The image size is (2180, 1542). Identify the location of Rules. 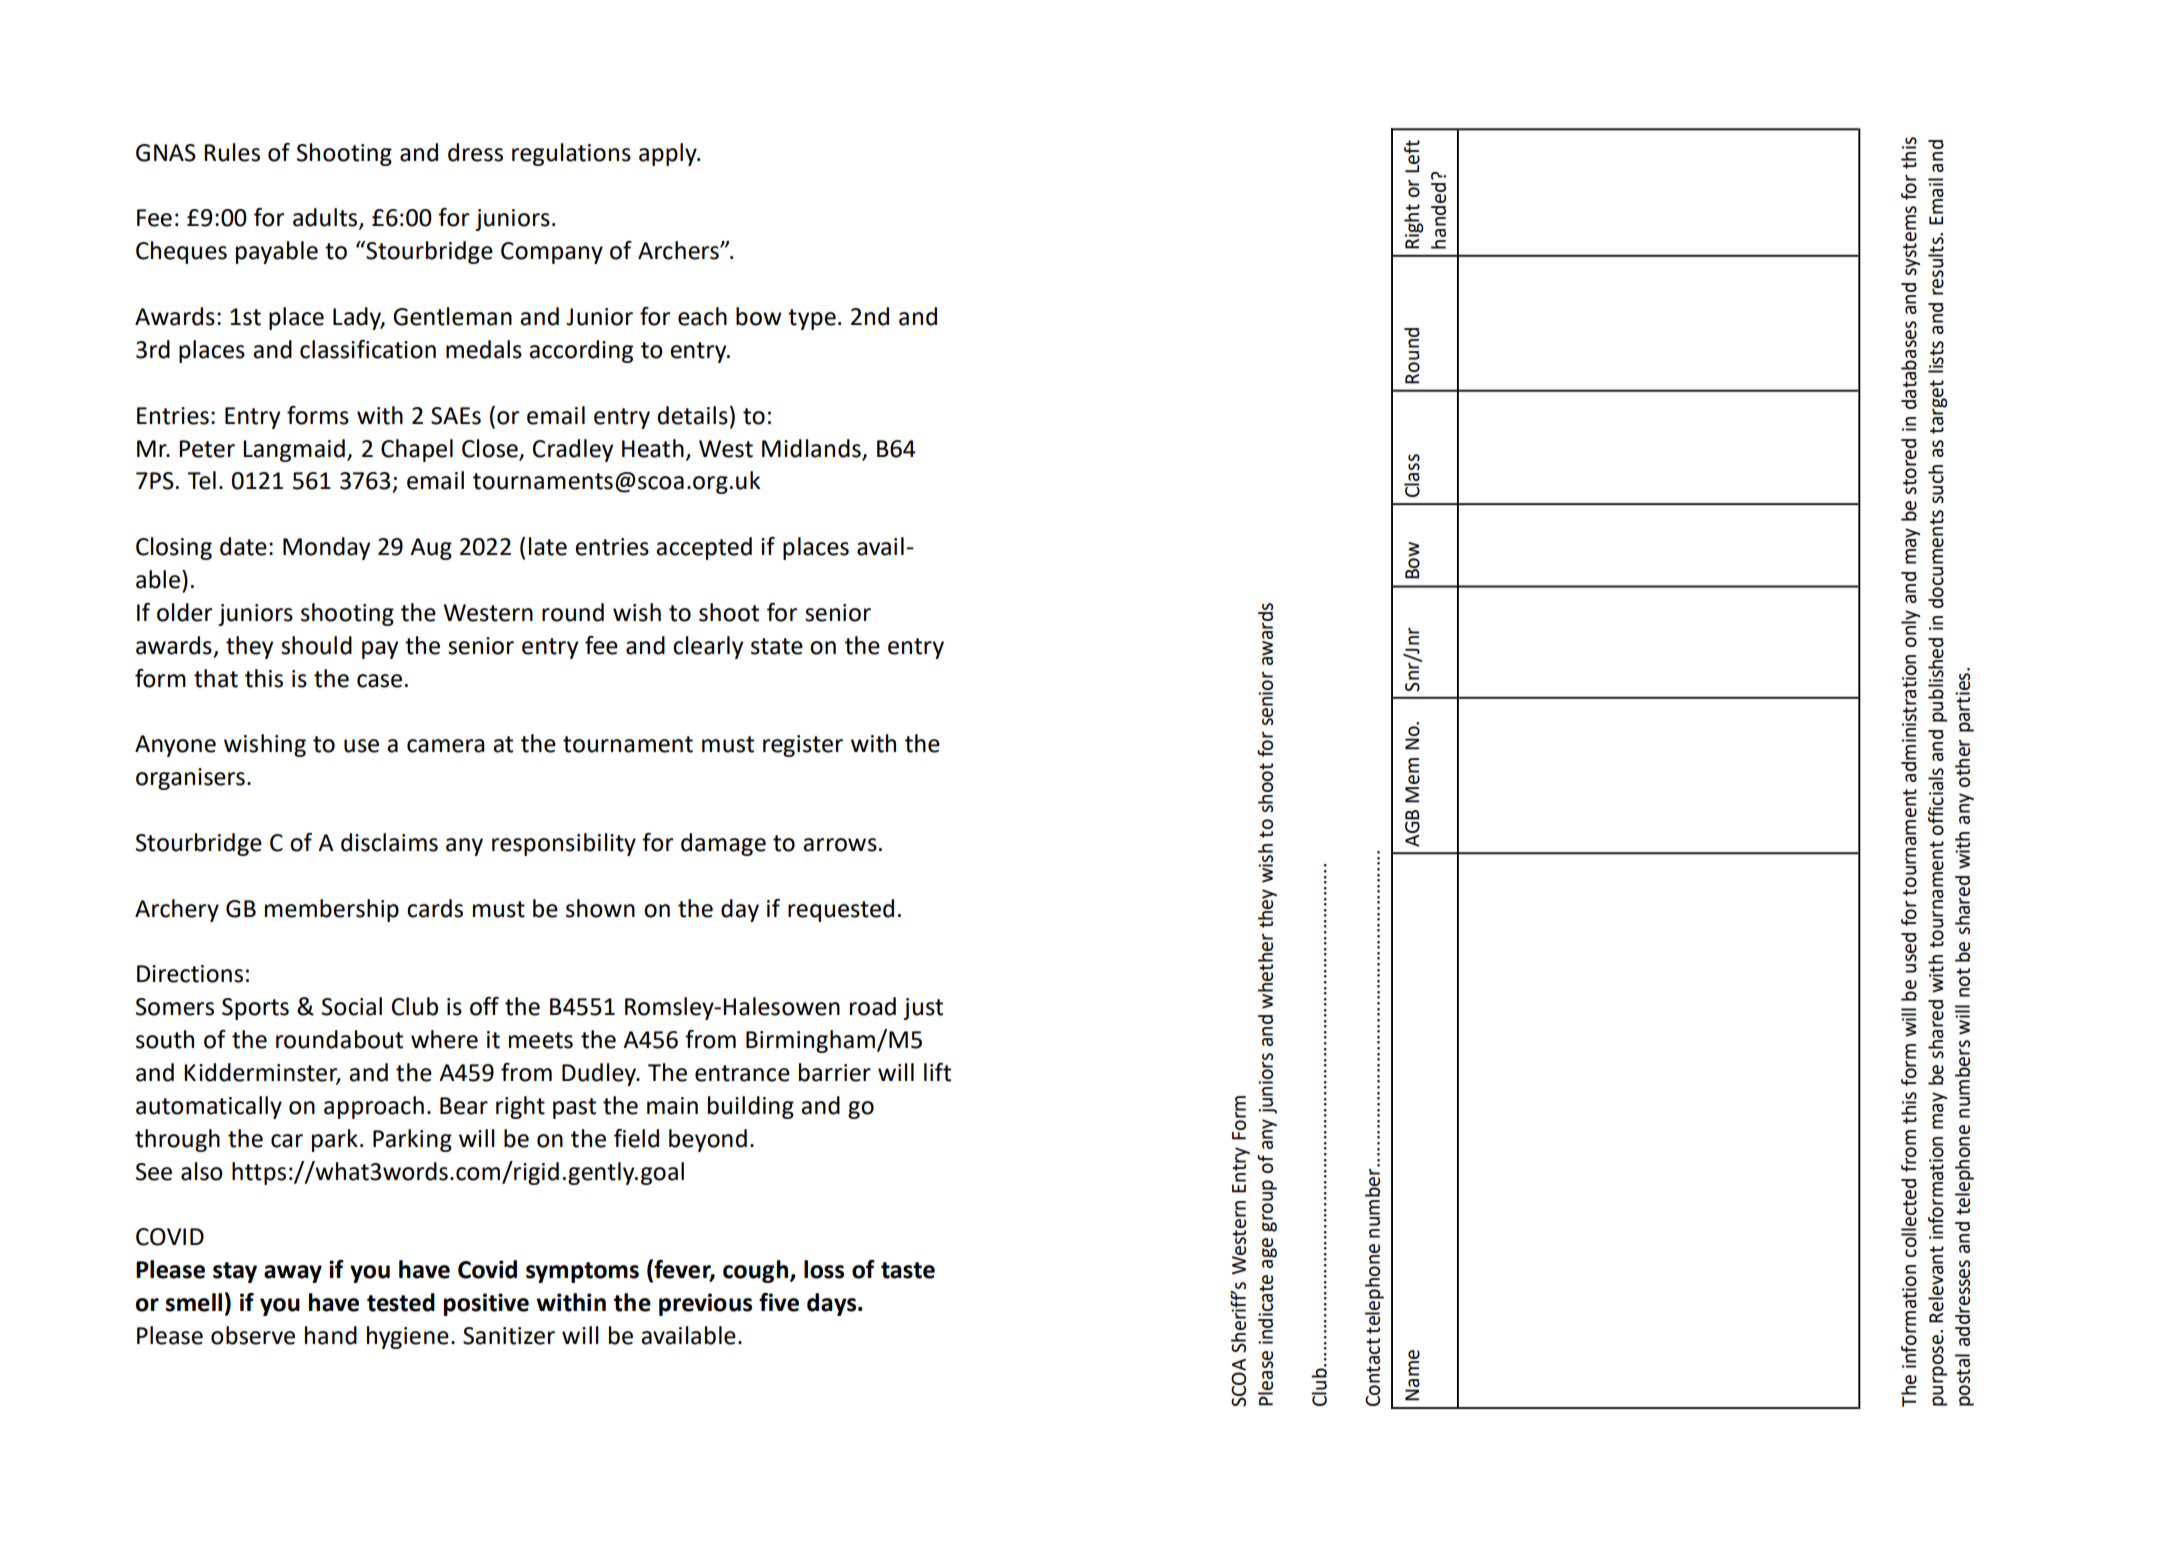
(232, 152).
